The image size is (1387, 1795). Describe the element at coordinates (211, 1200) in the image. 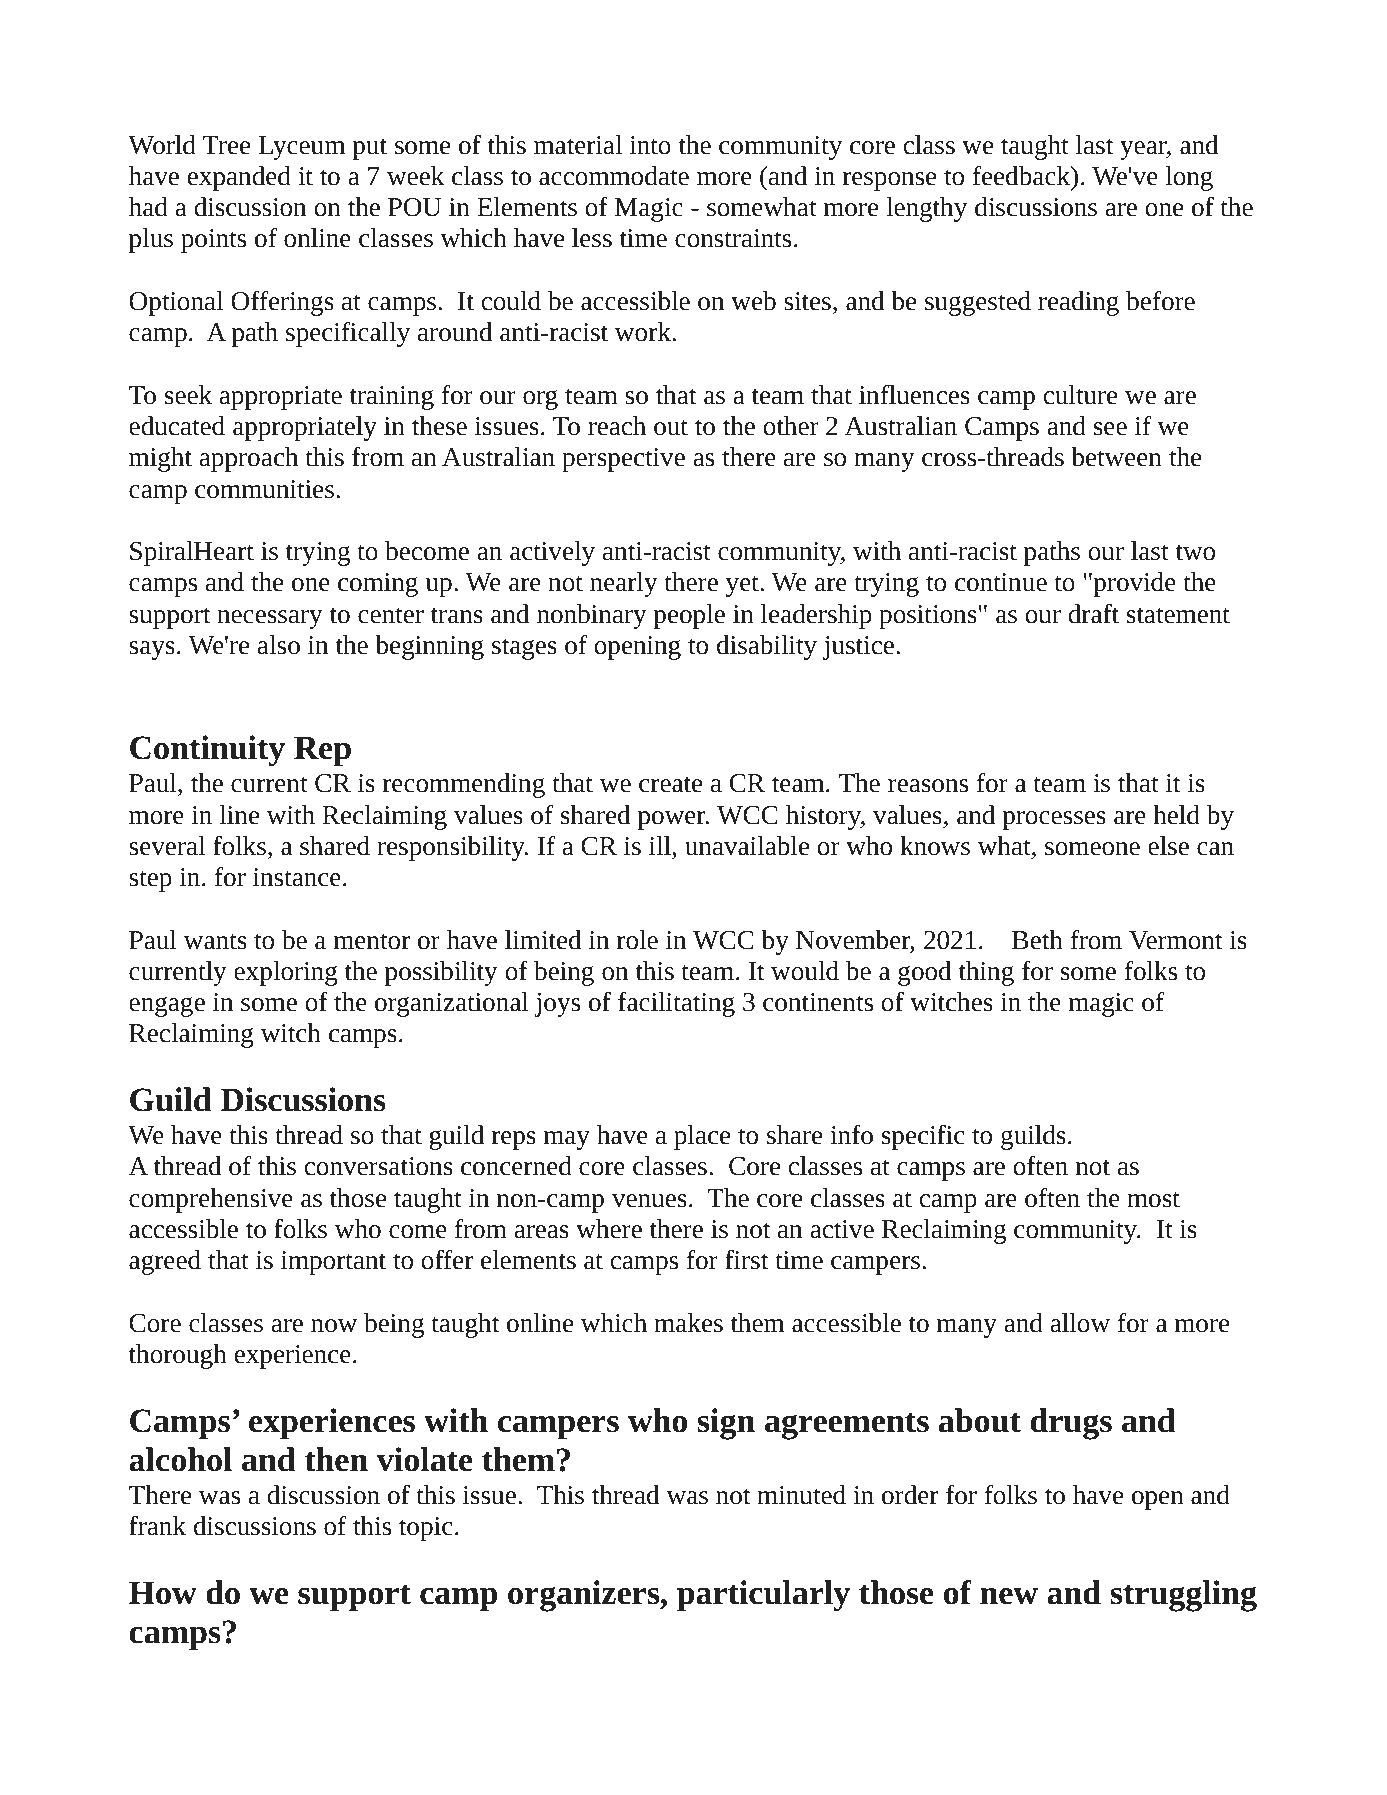

I see `comprehensive` at that location.
